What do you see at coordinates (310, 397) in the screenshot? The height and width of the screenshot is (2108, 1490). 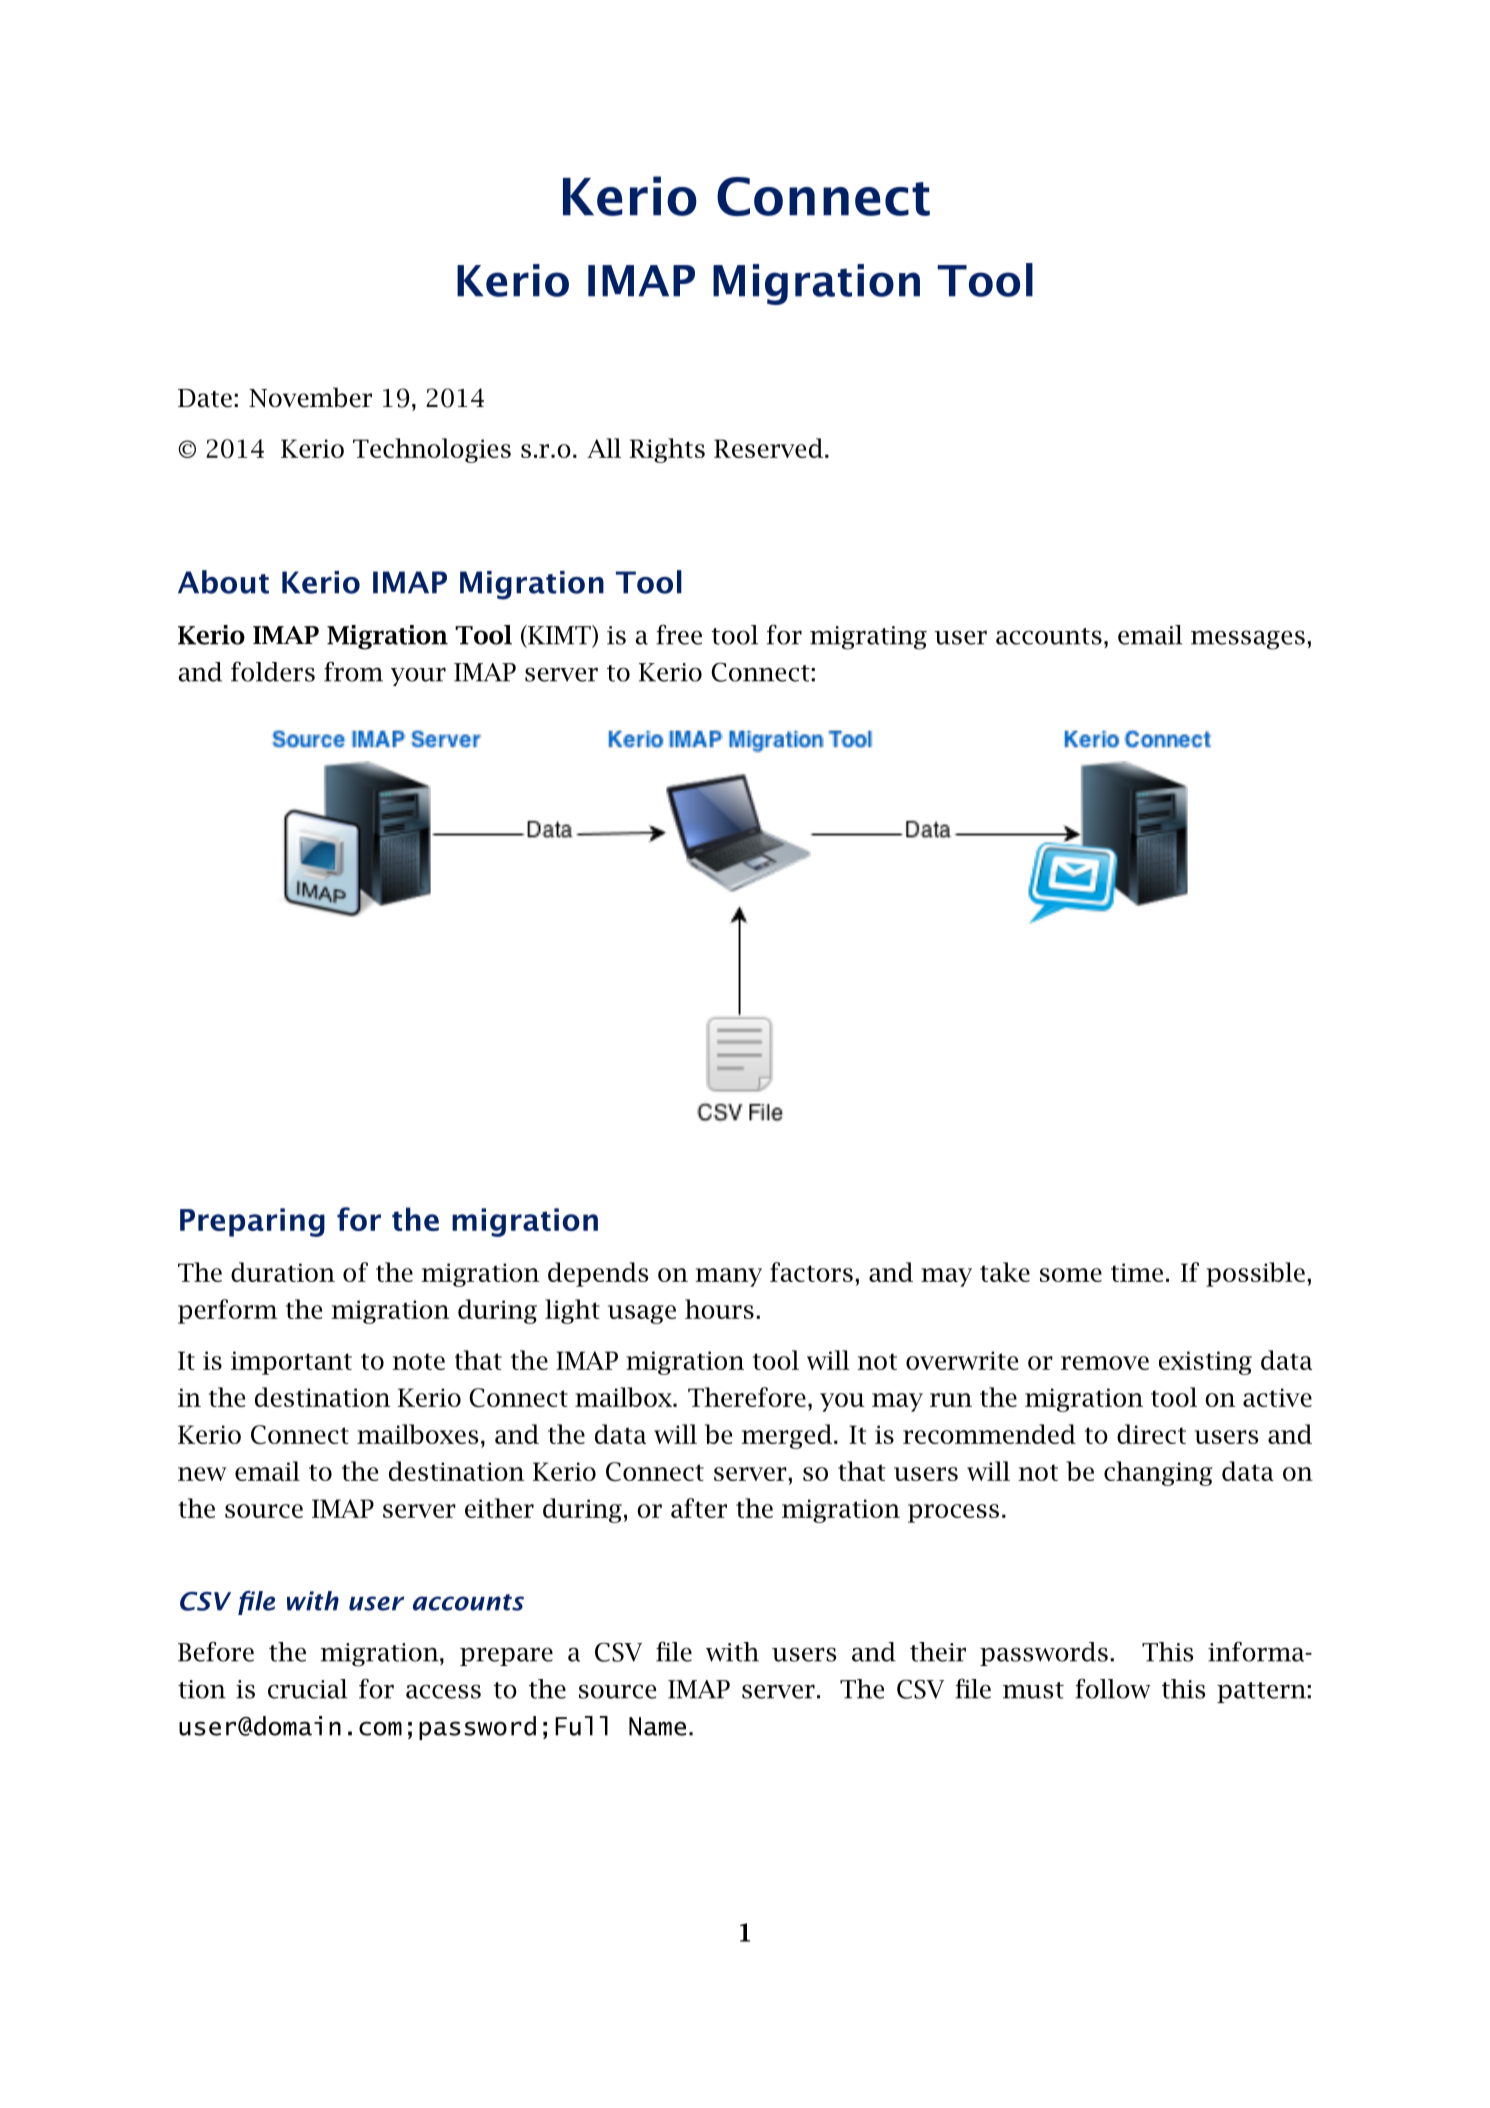 I see `November` at bounding box center [310, 397].
